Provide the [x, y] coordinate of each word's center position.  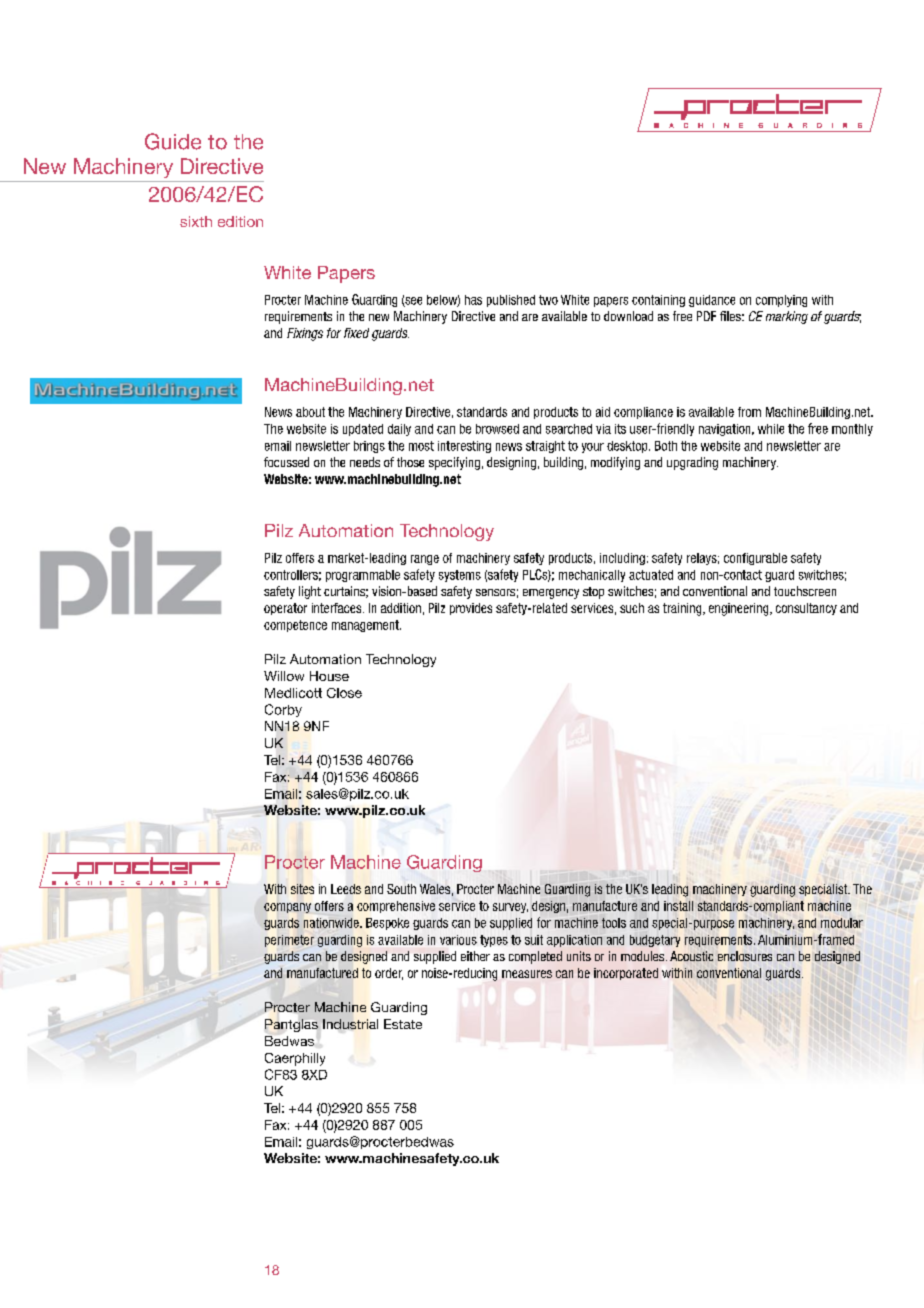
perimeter [289, 941]
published [511, 301]
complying [781, 301]
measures [527, 974]
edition [240, 221]
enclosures [745, 956]
